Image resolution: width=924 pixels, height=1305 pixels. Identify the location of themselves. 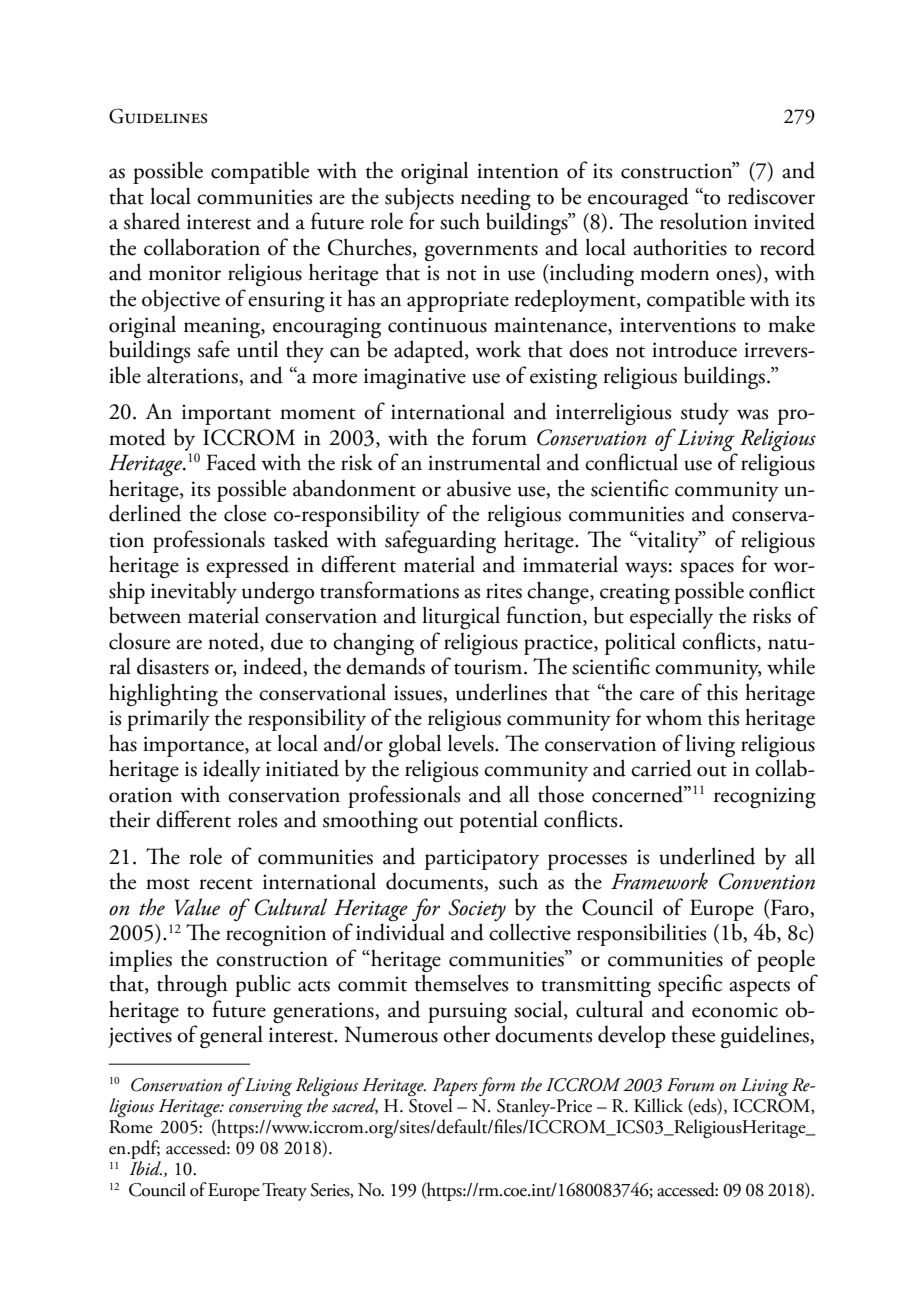
(461, 983).
